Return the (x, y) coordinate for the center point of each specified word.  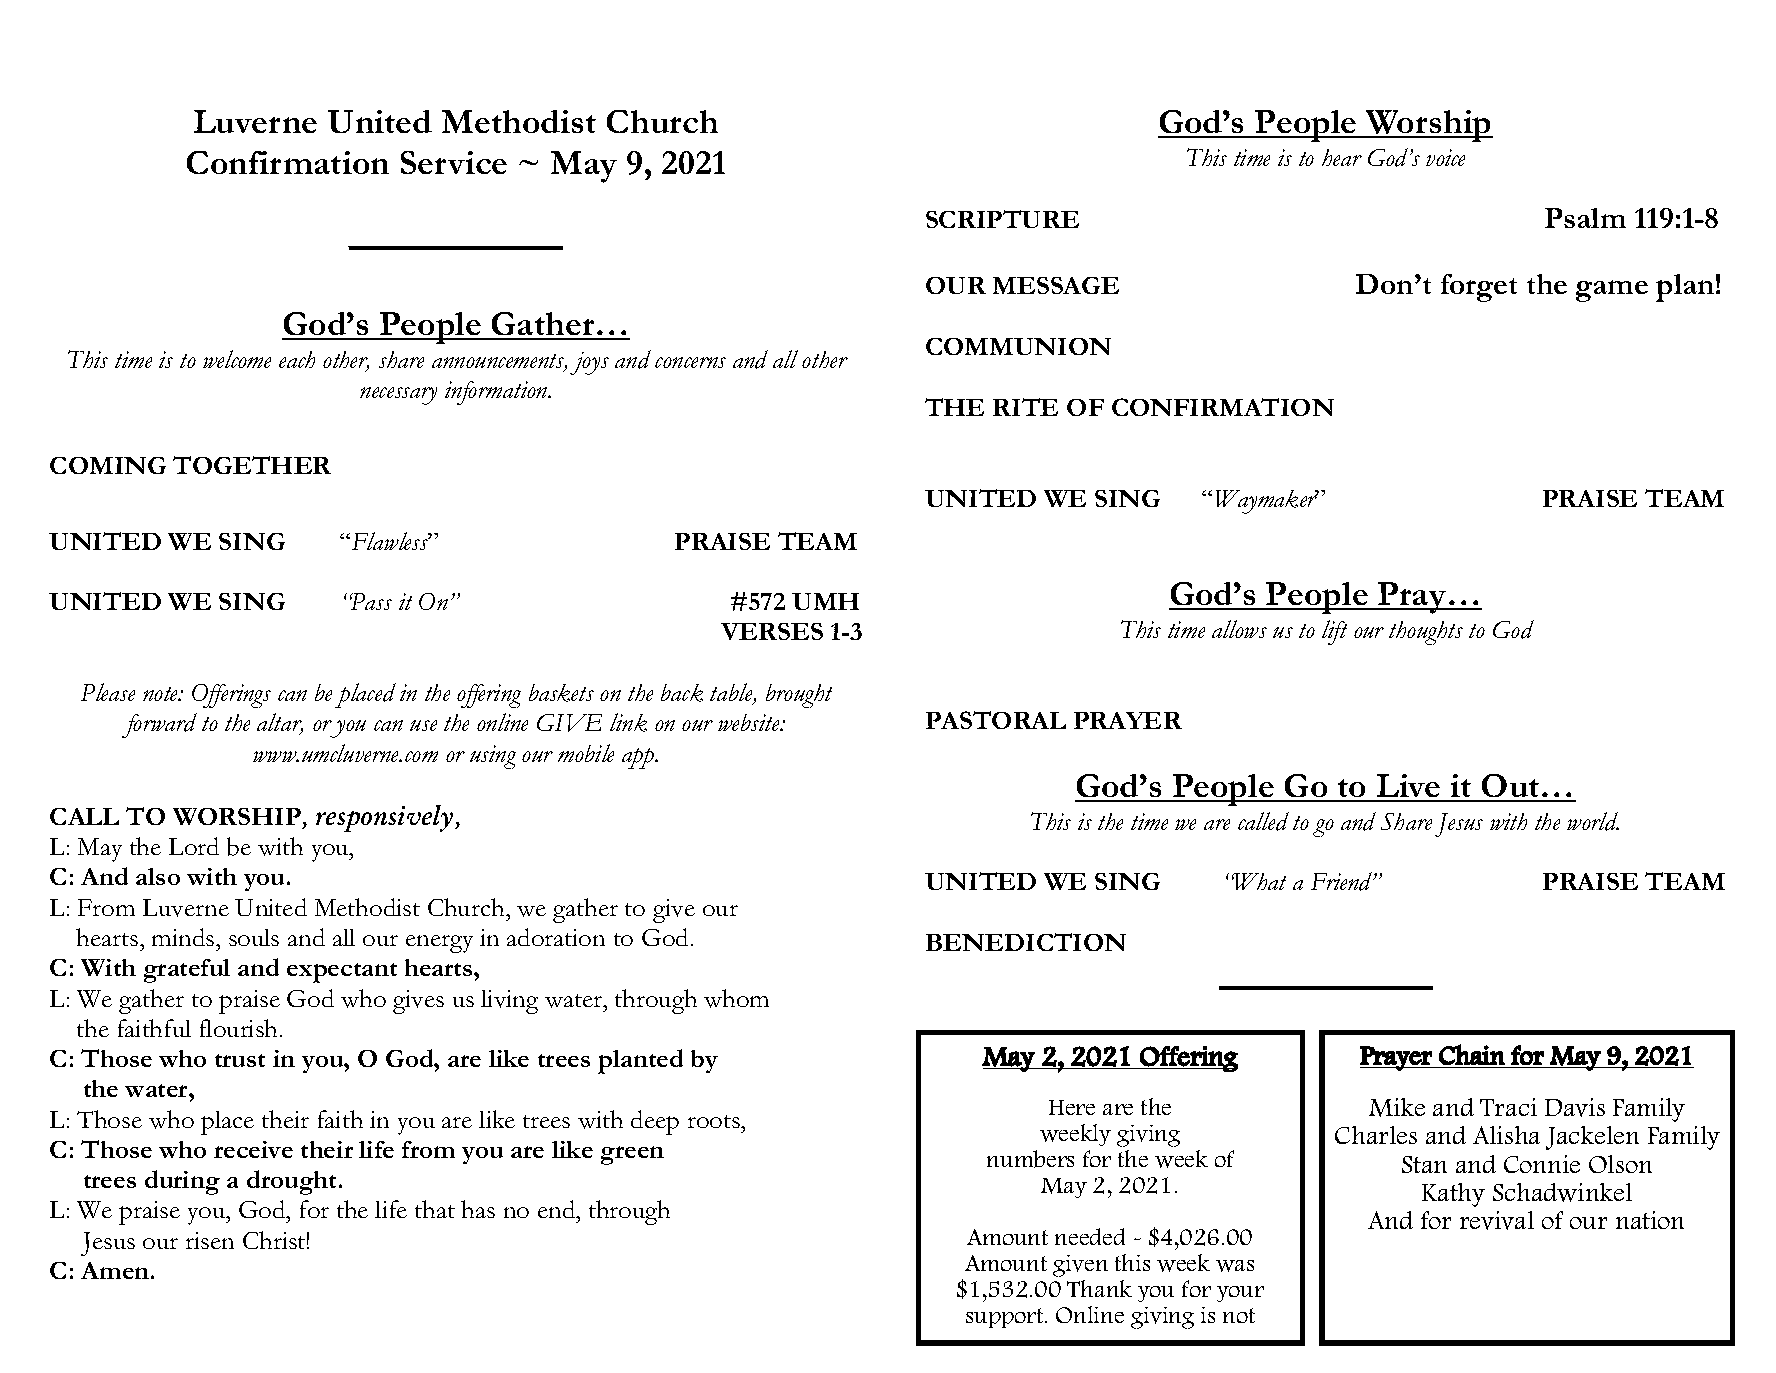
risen (210, 1240)
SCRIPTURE (1002, 219)
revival (1497, 1220)
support (1006, 1318)
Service (454, 162)
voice (1445, 157)
